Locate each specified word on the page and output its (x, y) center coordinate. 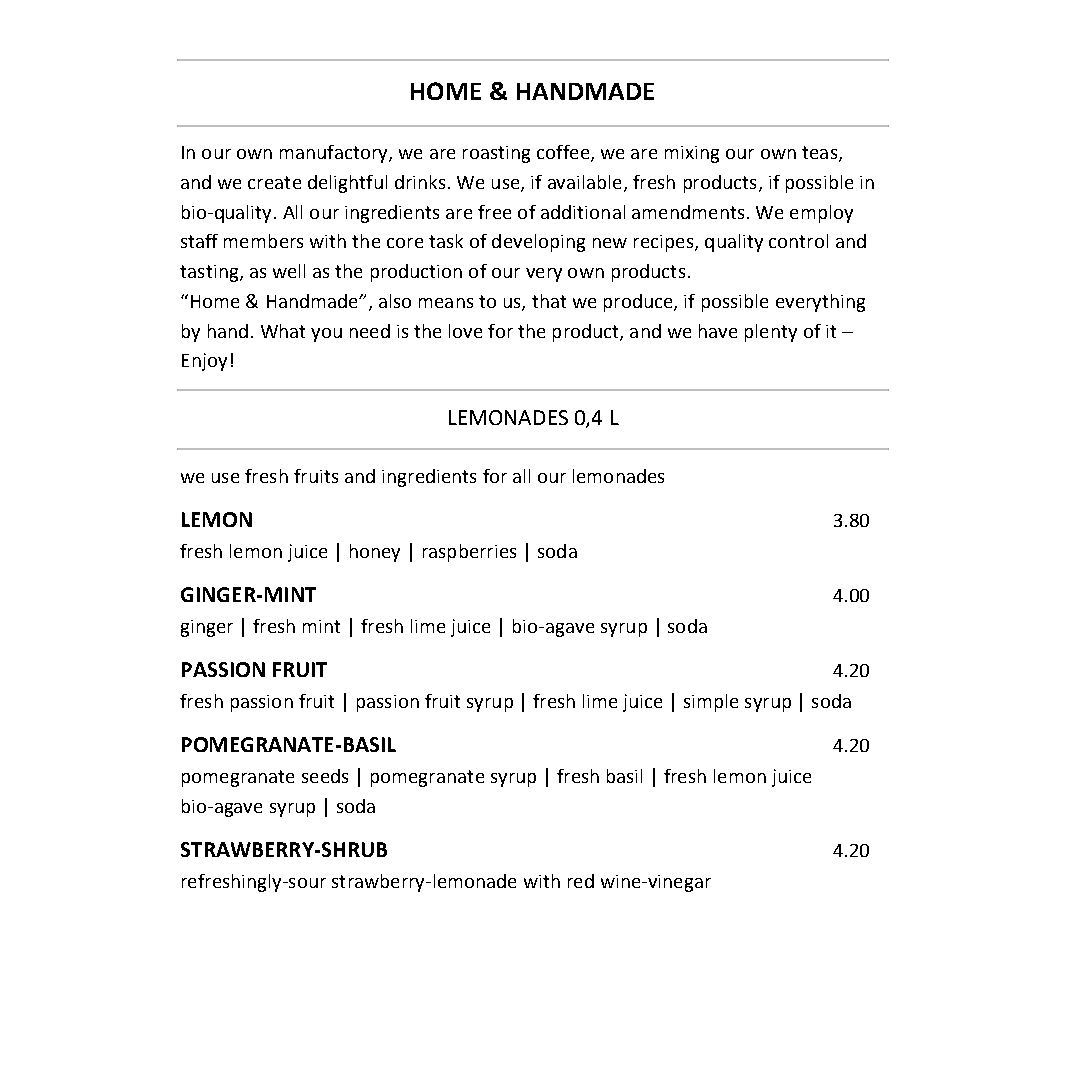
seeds (325, 776)
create (274, 182)
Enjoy (204, 362)
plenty (771, 333)
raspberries (469, 553)
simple (711, 703)
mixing (692, 154)
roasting (496, 154)
